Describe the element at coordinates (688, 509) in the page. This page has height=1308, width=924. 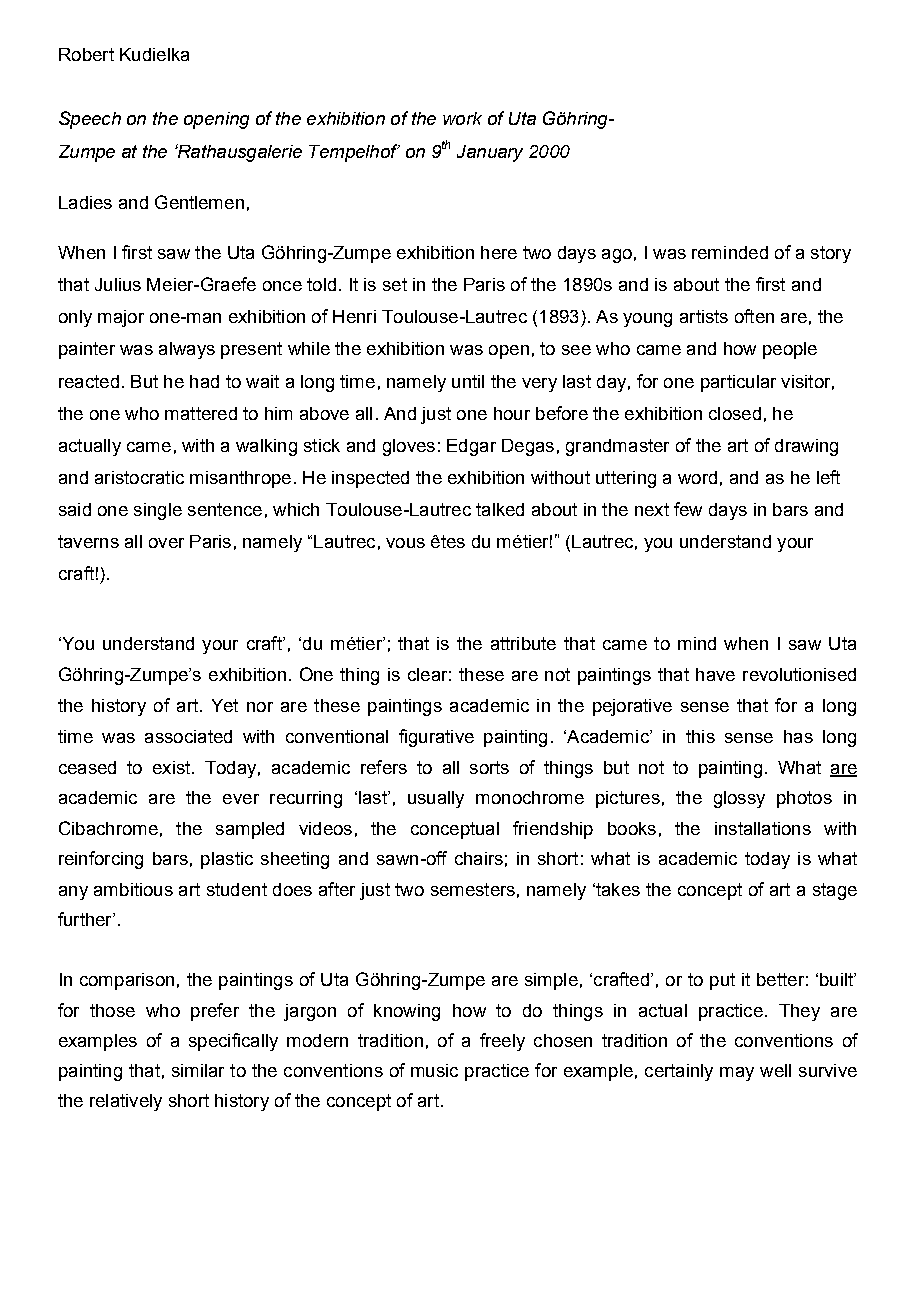
I see `few` at that location.
